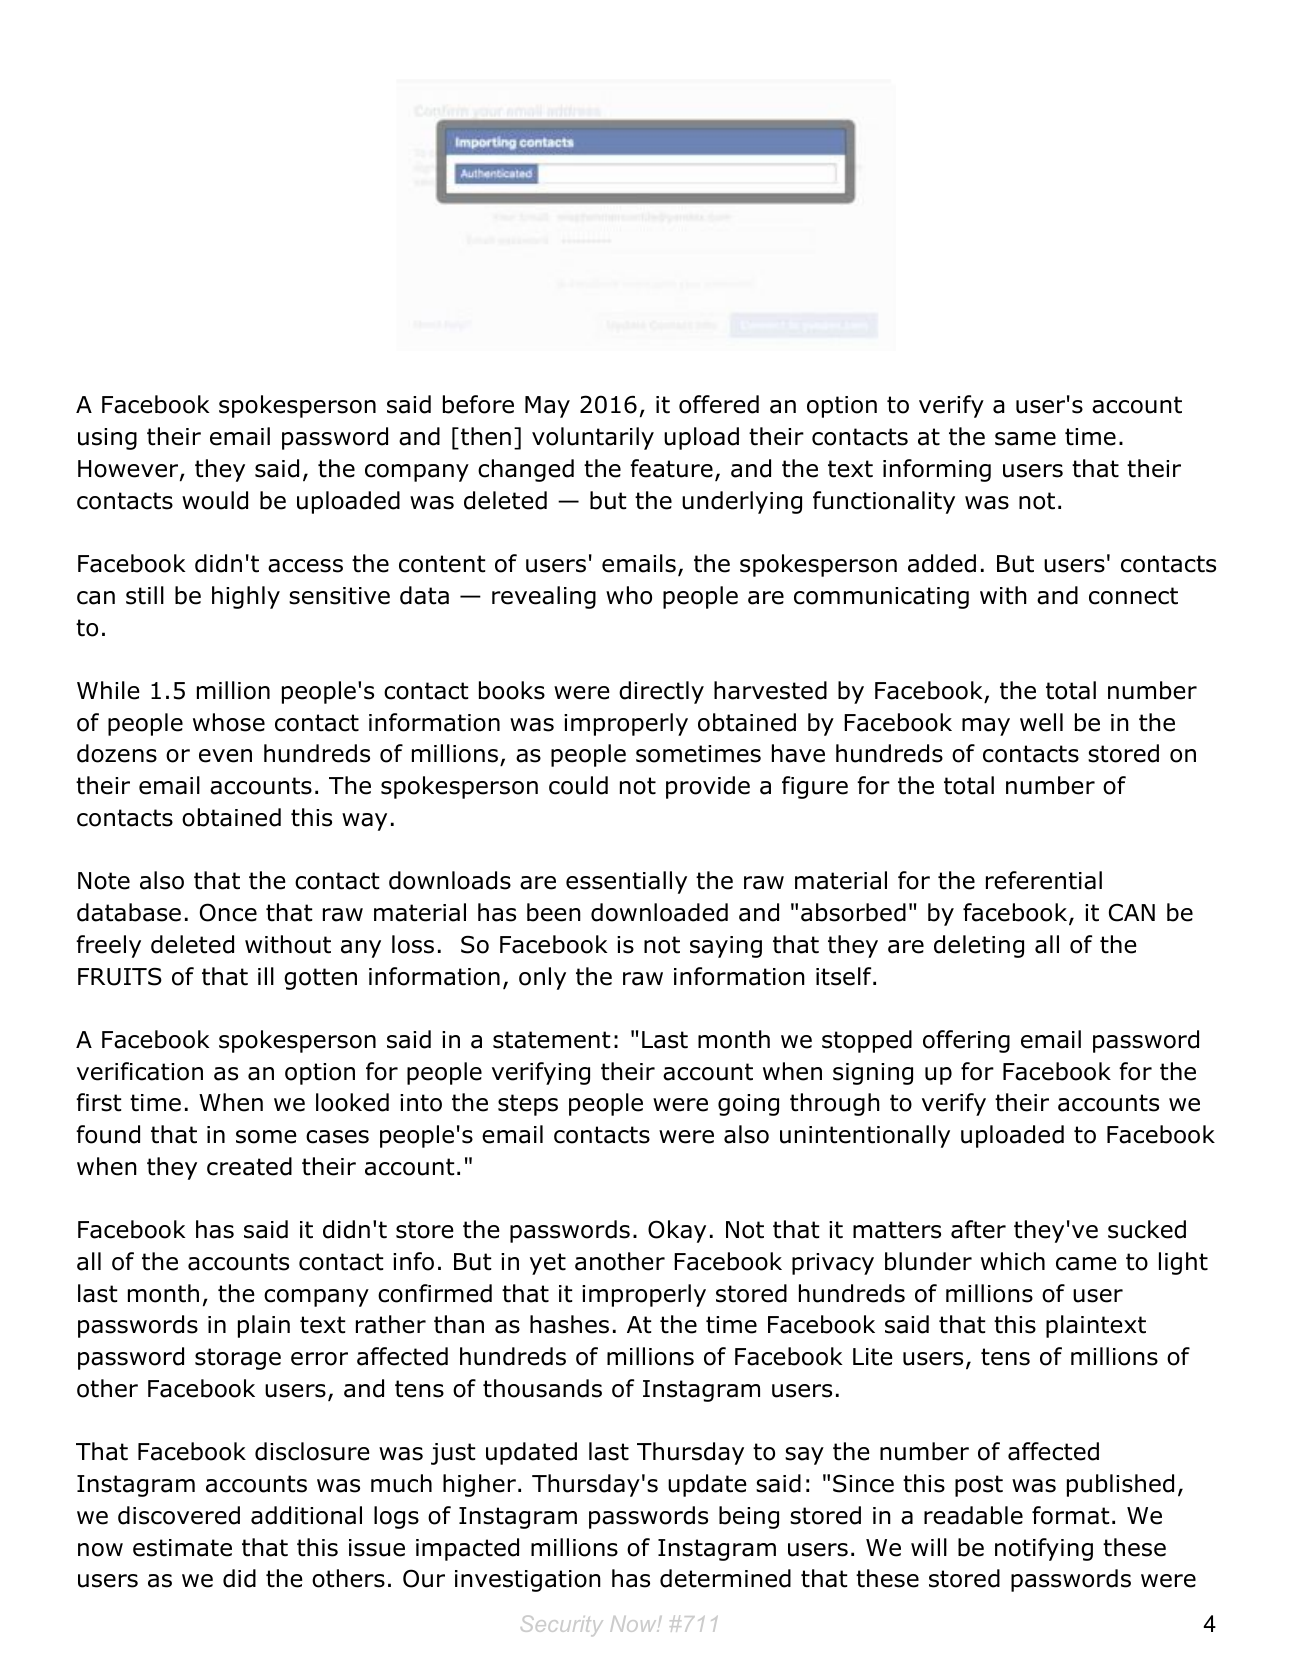 Image resolution: width=1294 pixels, height=1675 pixels. I want to click on storage, so click(238, 1359).
